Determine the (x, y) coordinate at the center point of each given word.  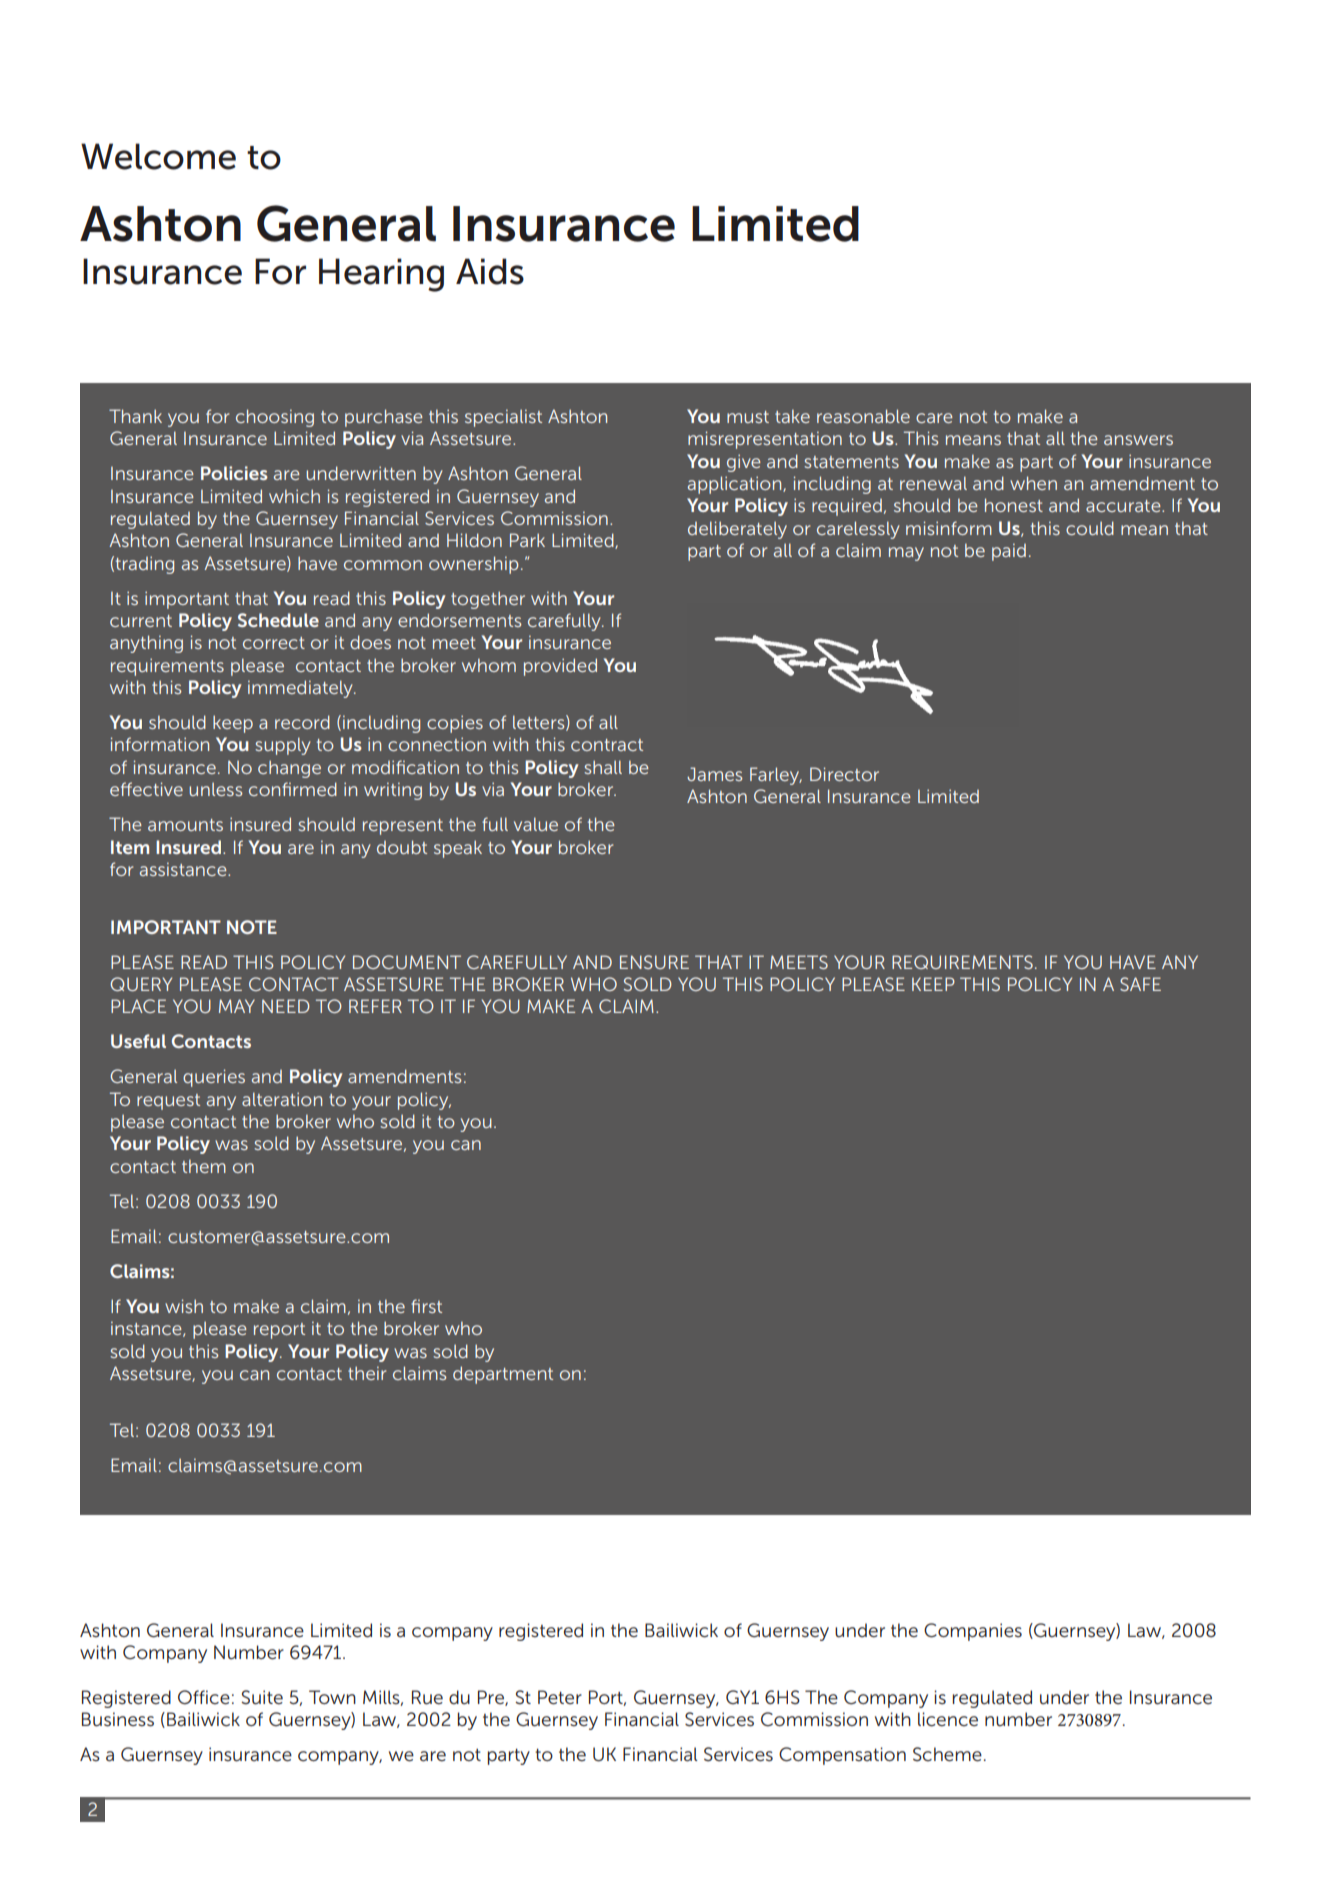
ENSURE (654, 962)
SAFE (1140, 984)
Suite (262, 1697)
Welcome (158, 156)
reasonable (863, 416)
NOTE (252, 927)
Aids (490, 271)
